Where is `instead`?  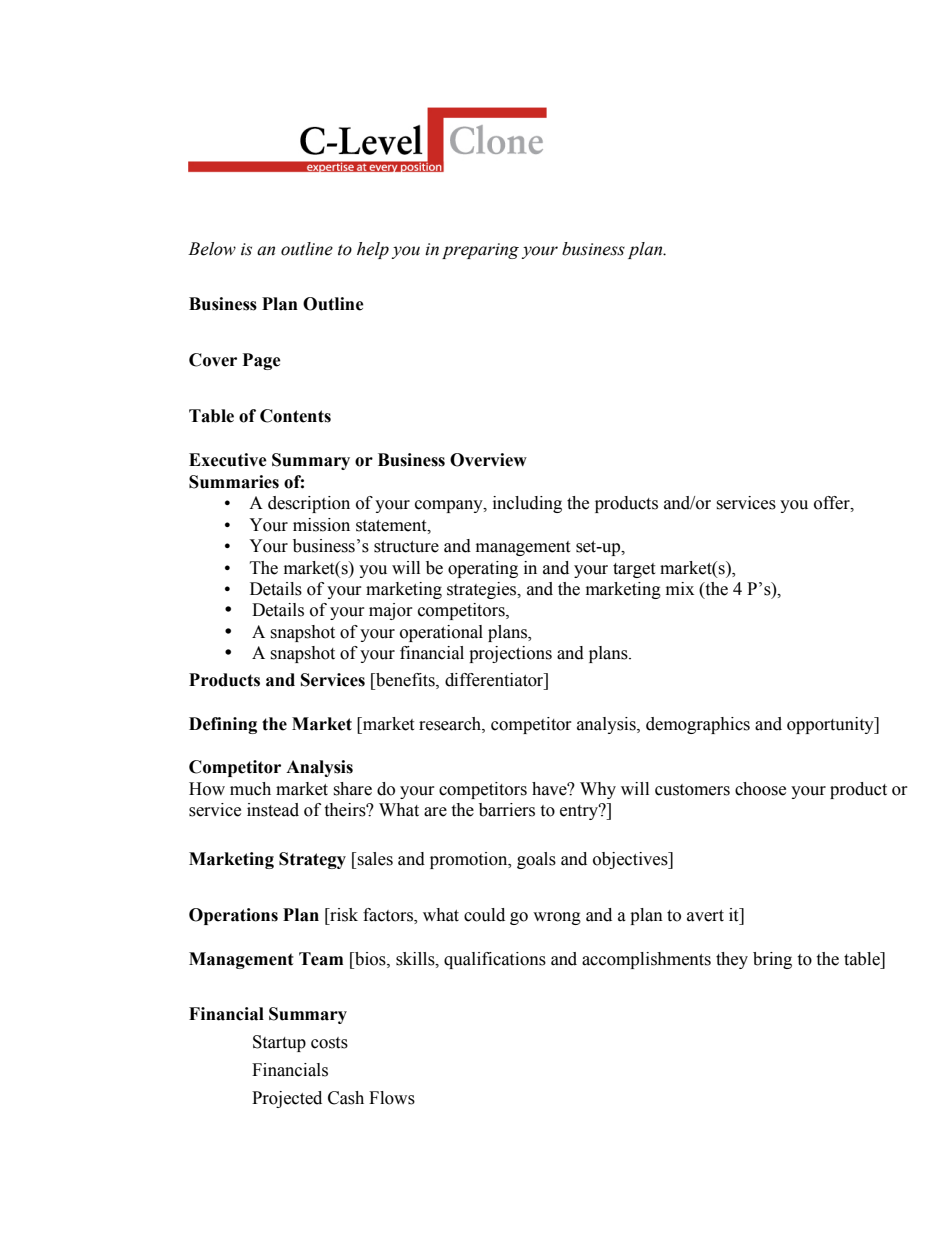
instead is located at coordinates (273, 810).
